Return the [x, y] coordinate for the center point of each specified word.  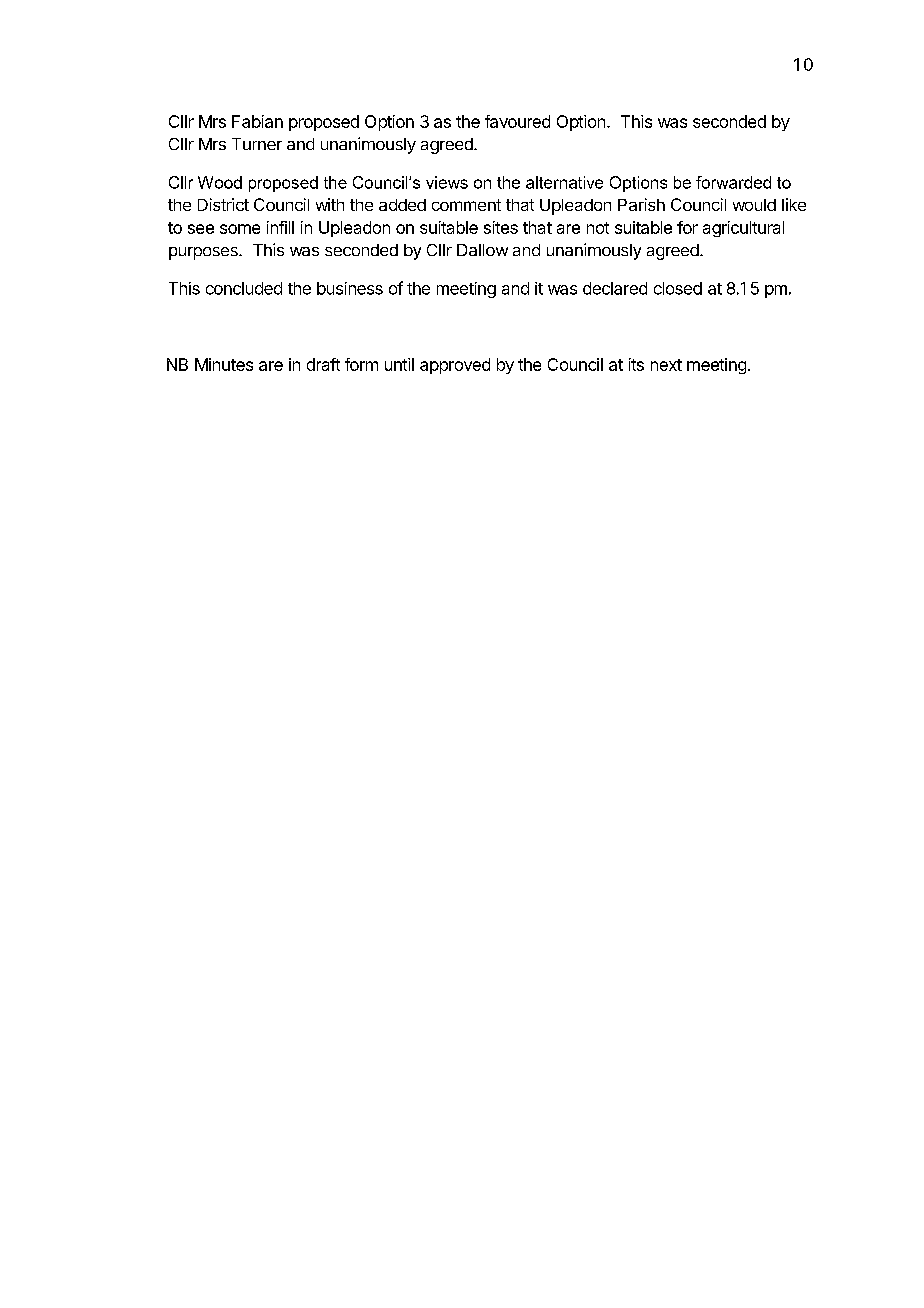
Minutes [224, 364]
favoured [517, 121]
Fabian [257, 121]
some [240, 229]
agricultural [743, 229]
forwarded [733, 182]
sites [501, 227]
